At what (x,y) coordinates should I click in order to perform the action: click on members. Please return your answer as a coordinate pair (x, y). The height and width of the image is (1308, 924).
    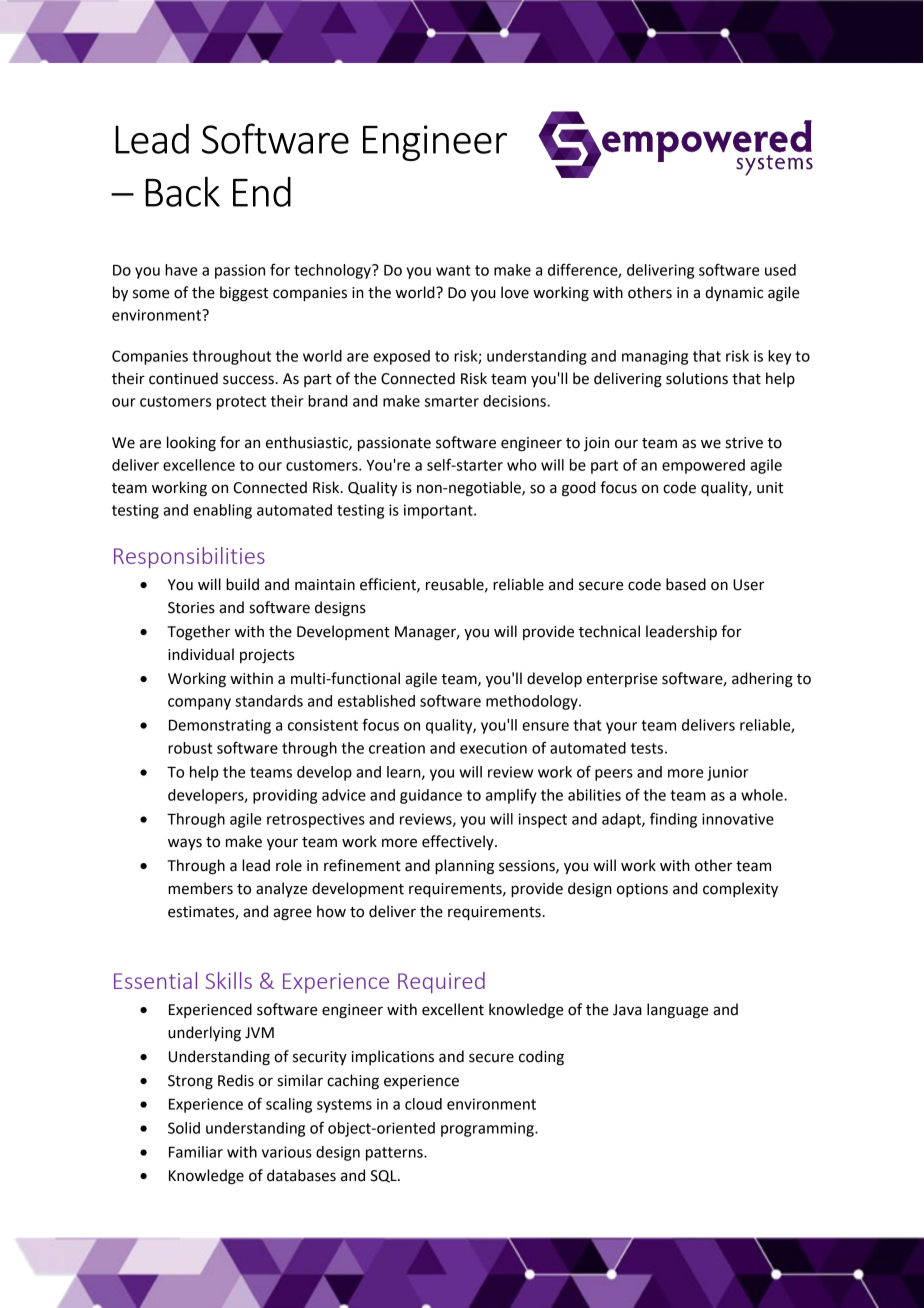
    Looking at the image, I should click on (200, 888).
